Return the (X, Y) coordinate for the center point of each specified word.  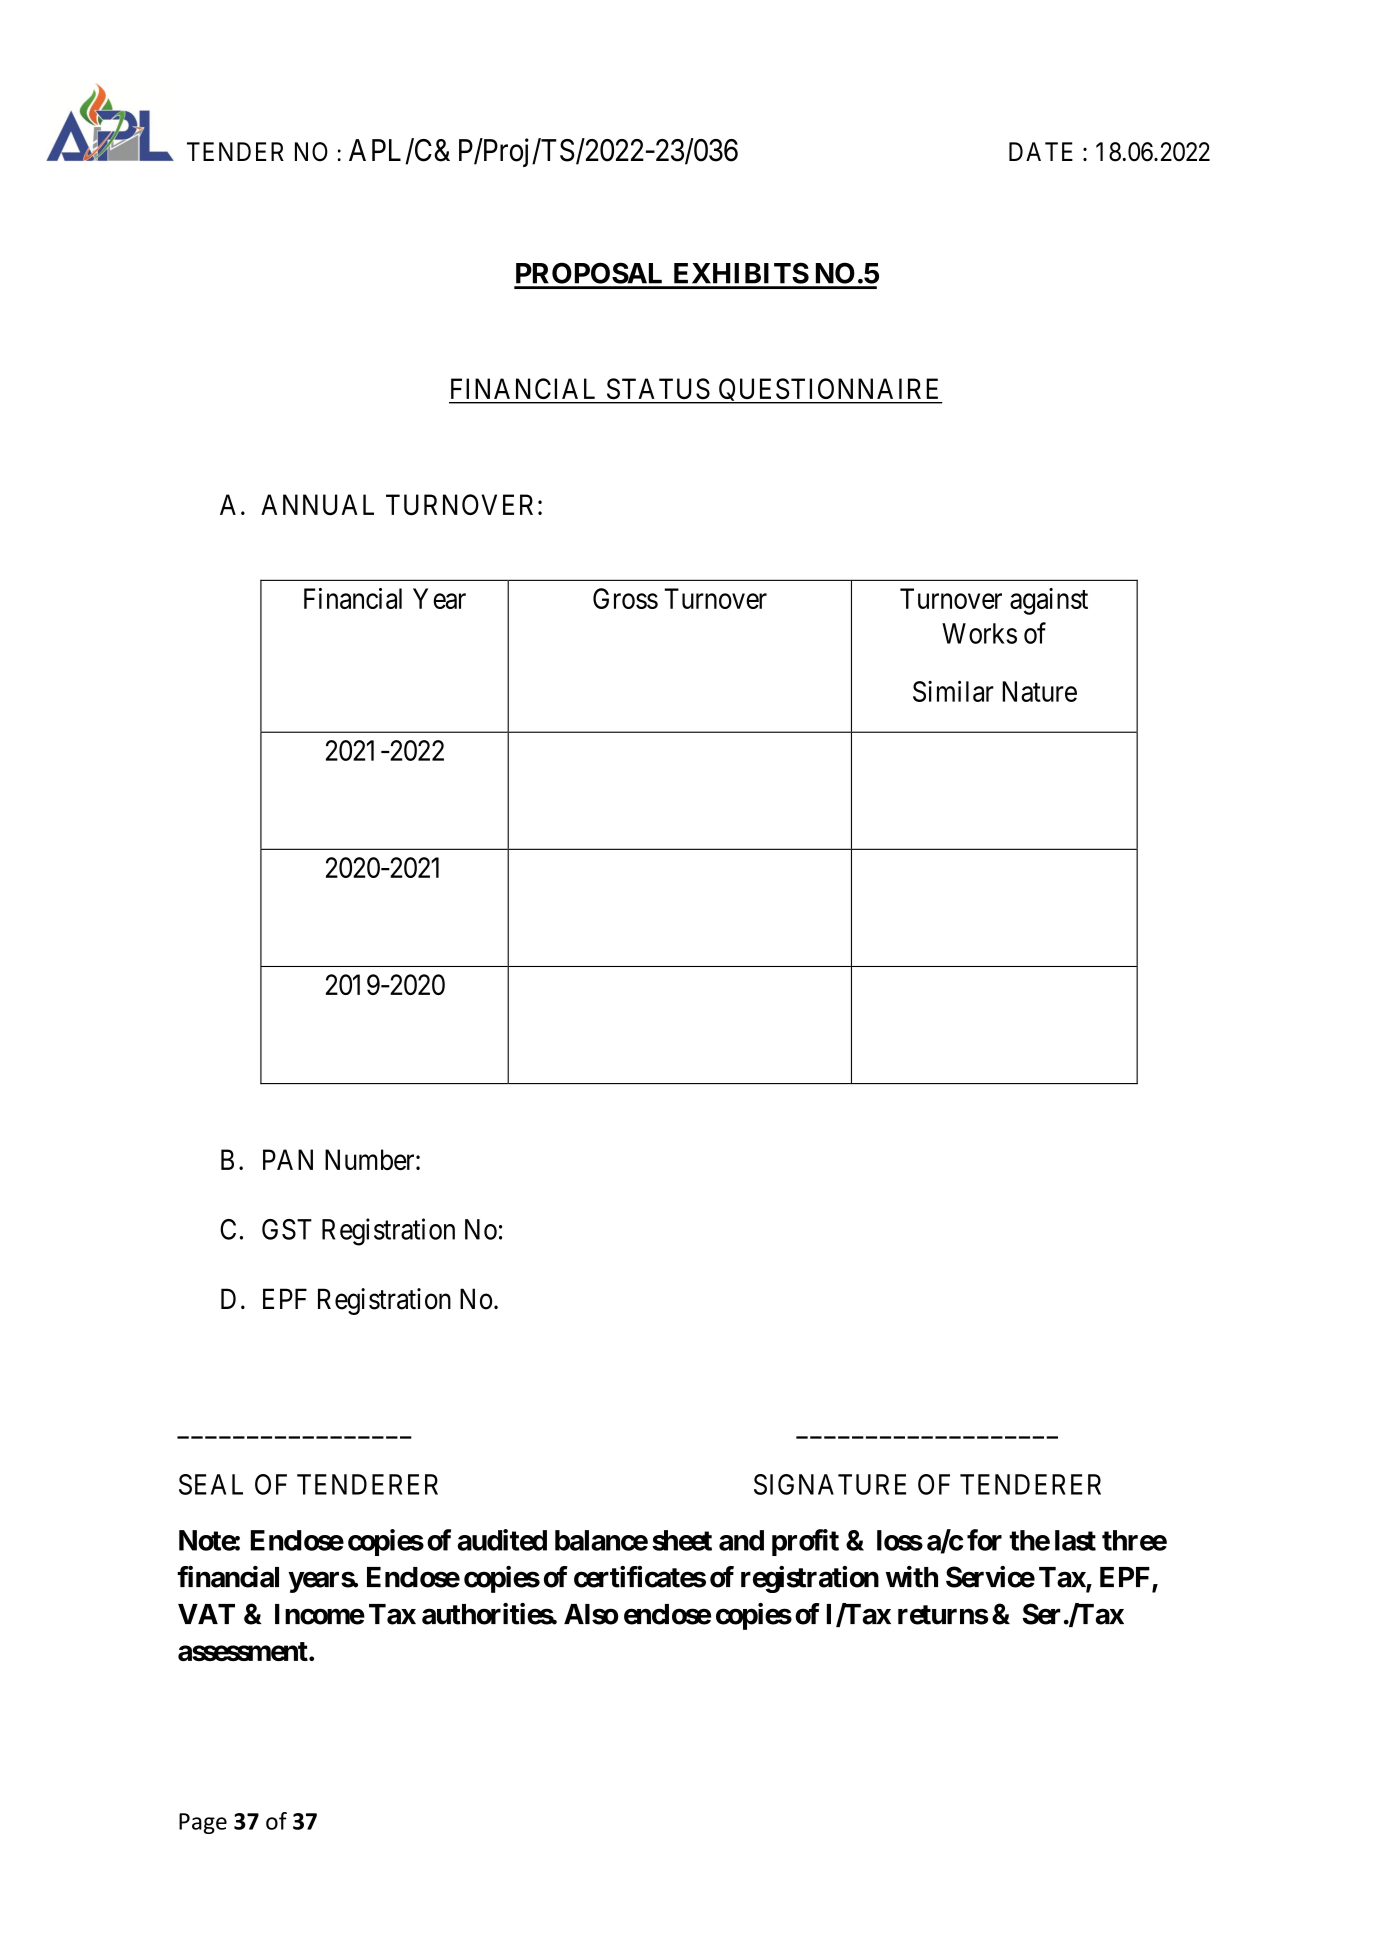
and (741, 1540)
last (1075, 1540)
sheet (682, 1540)
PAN (288, 1159)
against (1049, 601)
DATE (1041, 151)
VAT (206, 1614)
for (984, 1540)
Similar (953, 691)
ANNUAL (317, 504)
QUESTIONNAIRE (830, 391)
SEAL (211, 1484)
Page (203, 1823)
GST (287, 1229)
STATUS (658, 388)
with (912, 1577)
